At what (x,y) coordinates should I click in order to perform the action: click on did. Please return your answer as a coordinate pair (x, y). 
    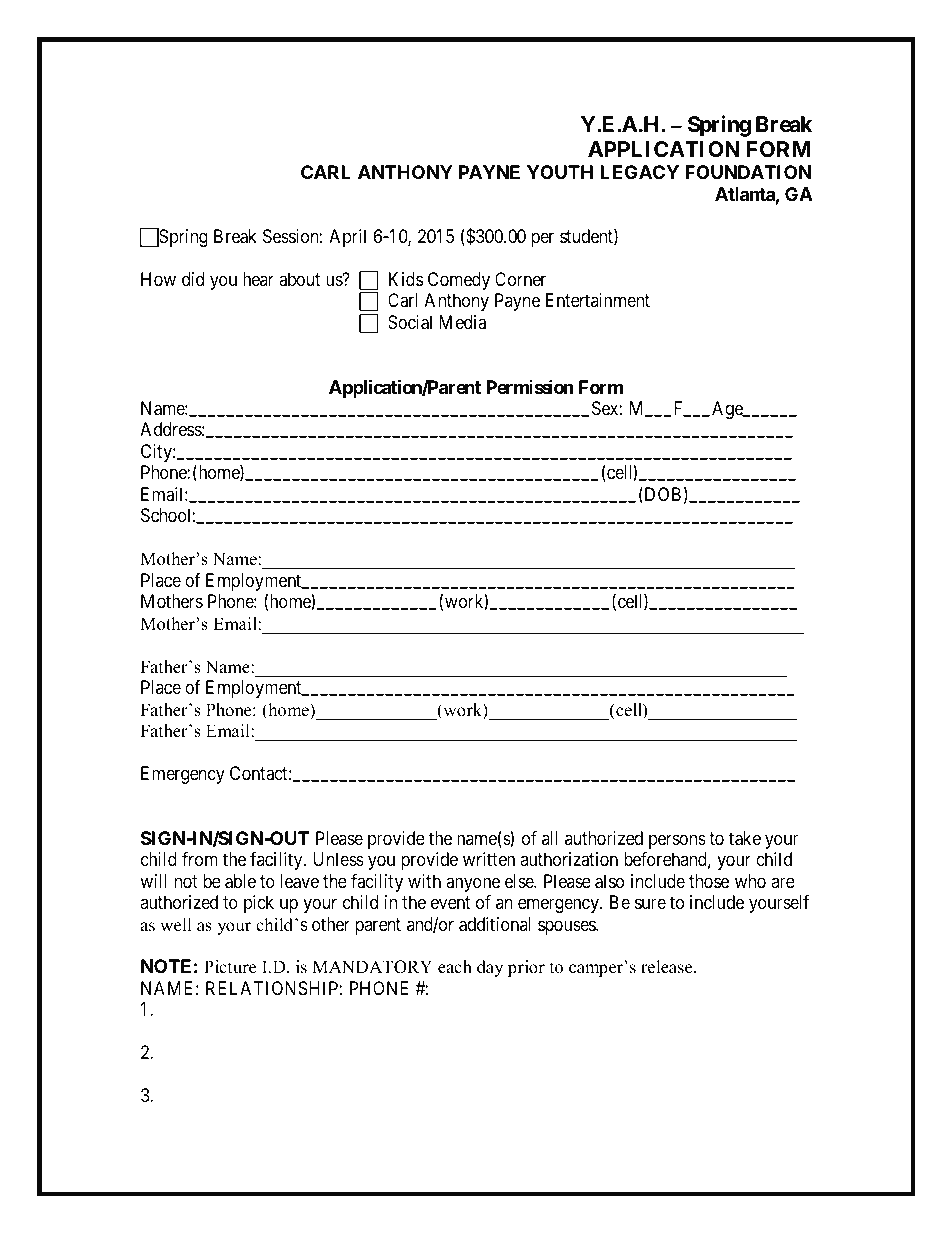
    Looking at the image, I should click on (193, 279).
